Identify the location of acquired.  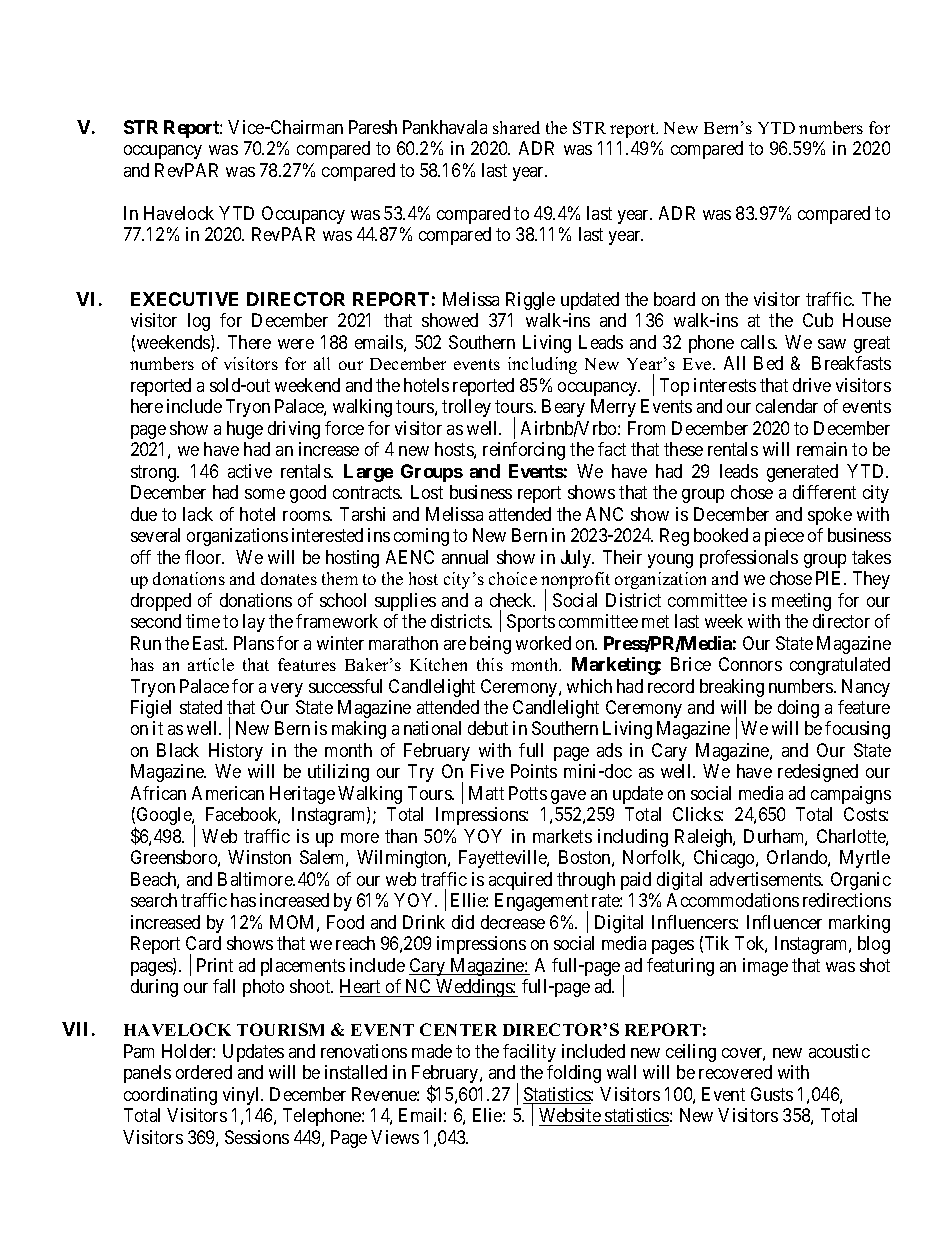
(520, 881).
